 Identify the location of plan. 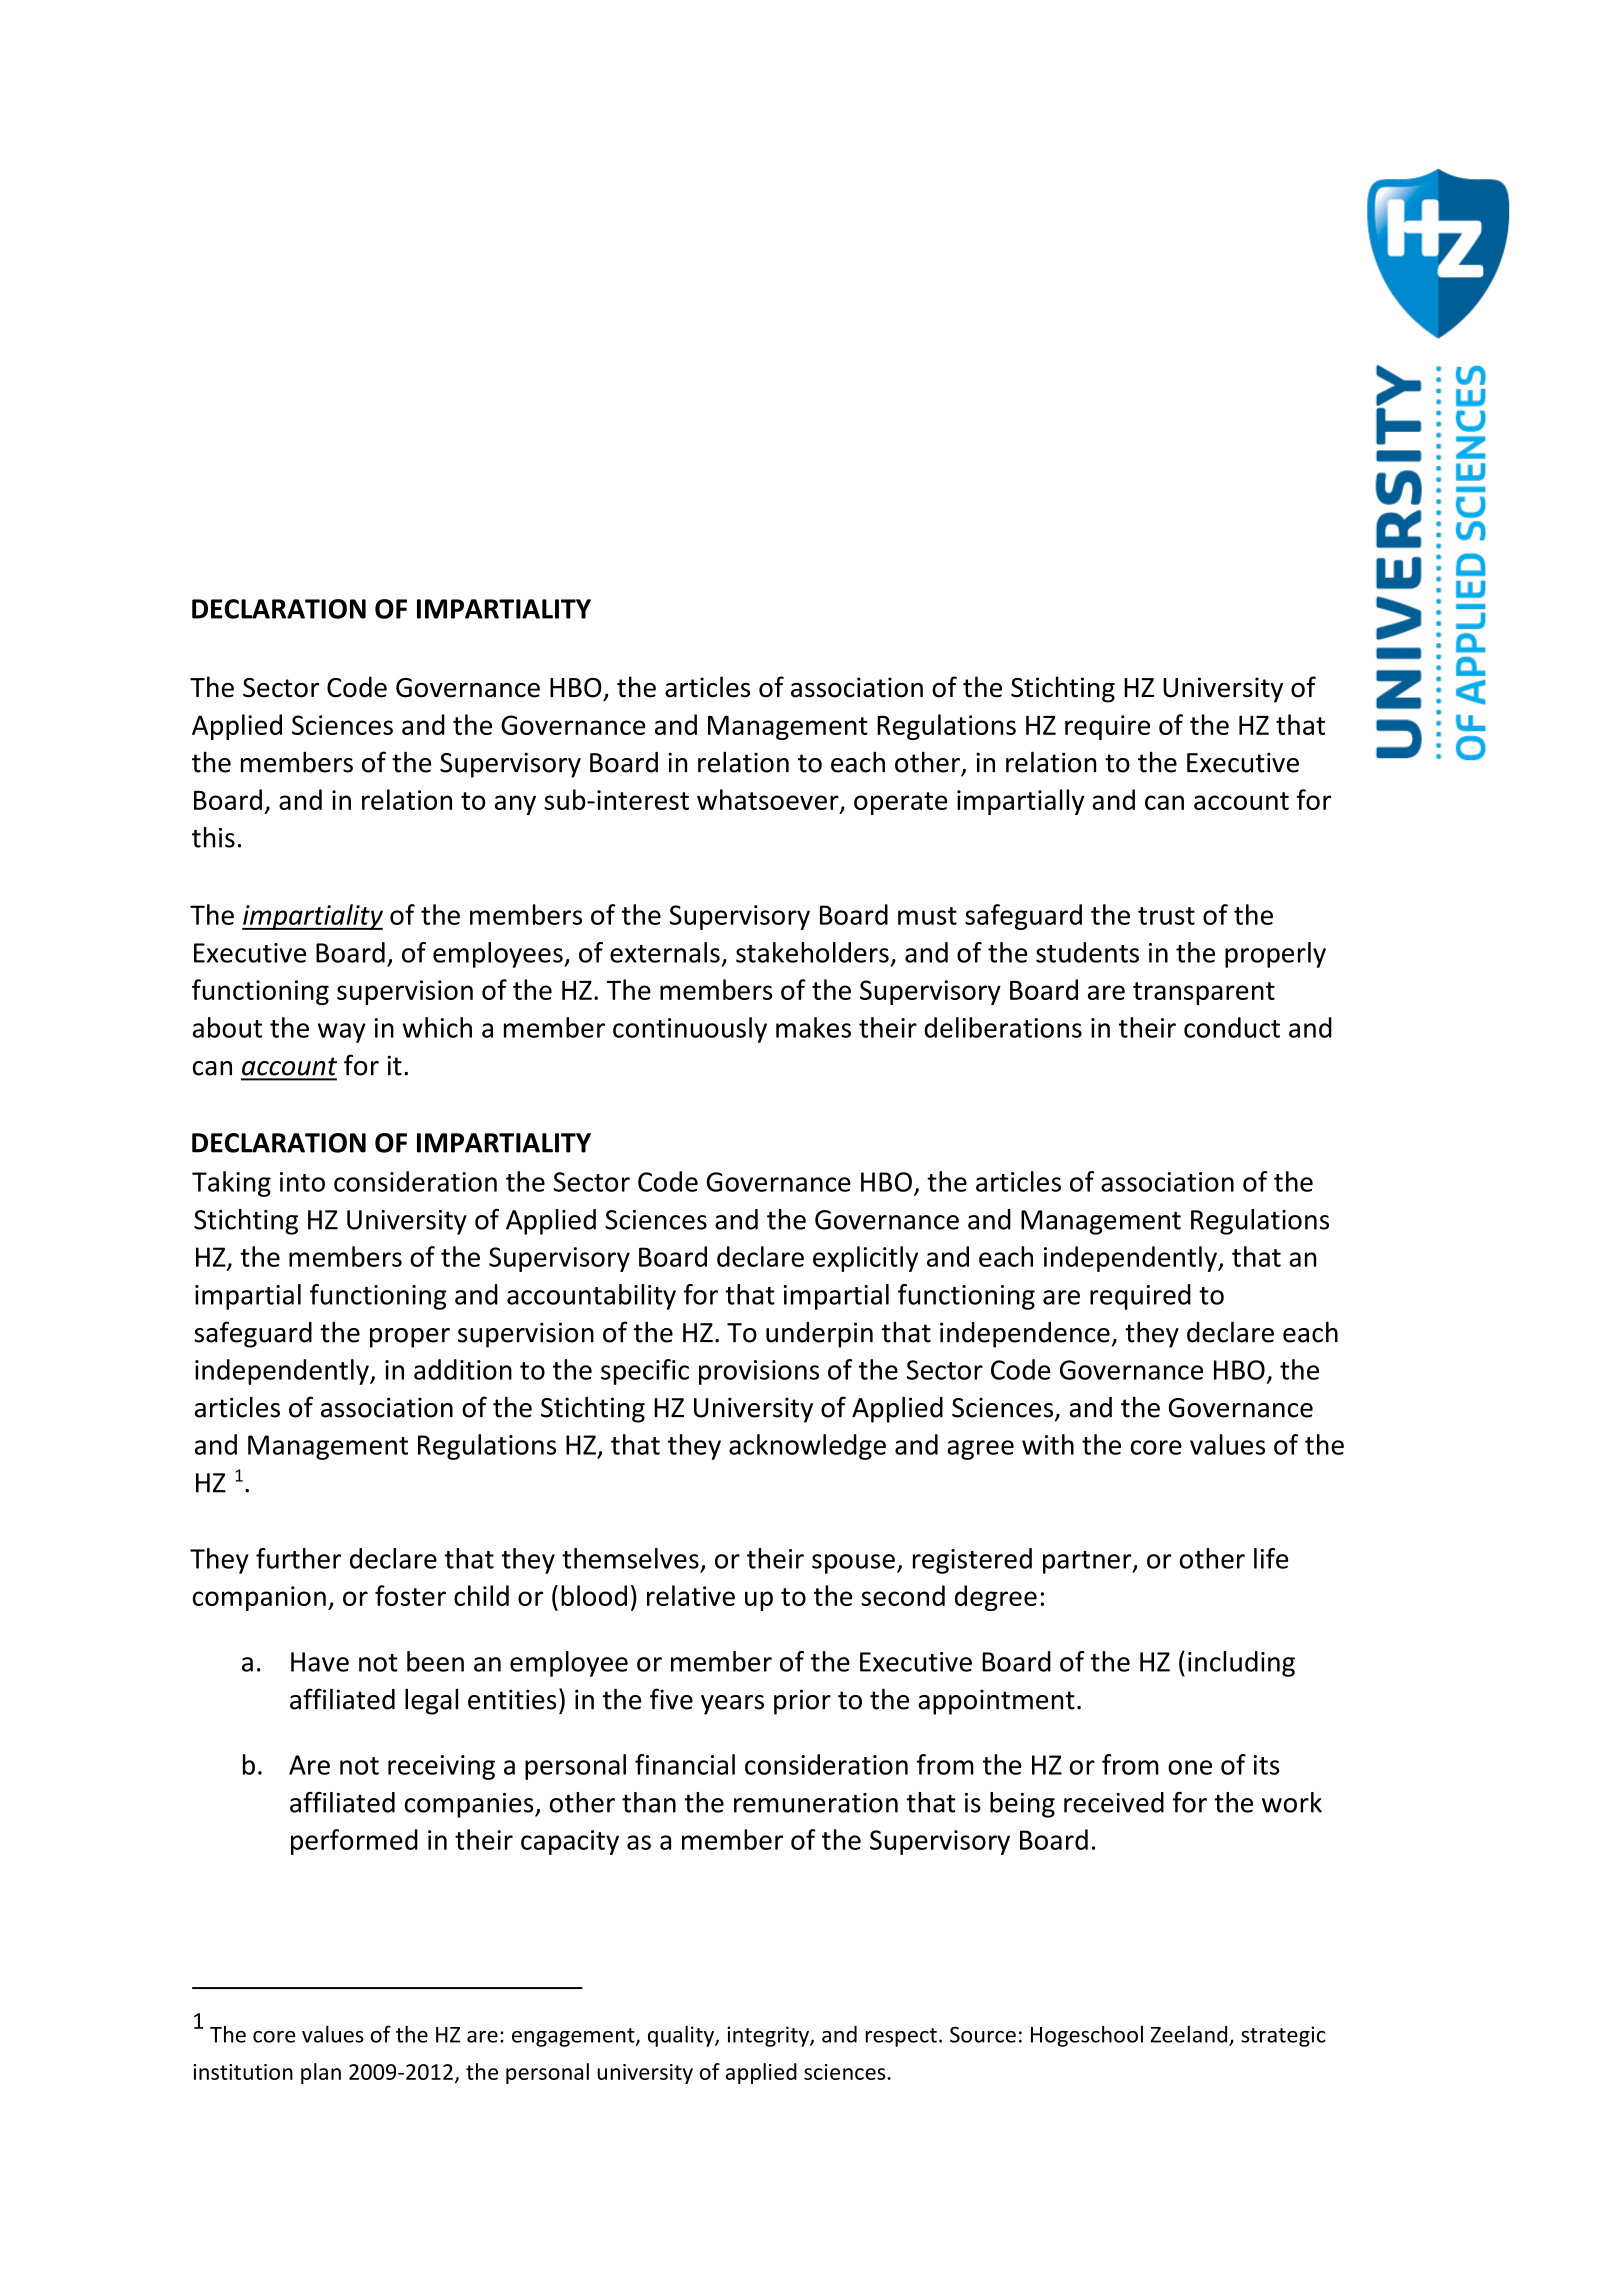
(321, 2073).
